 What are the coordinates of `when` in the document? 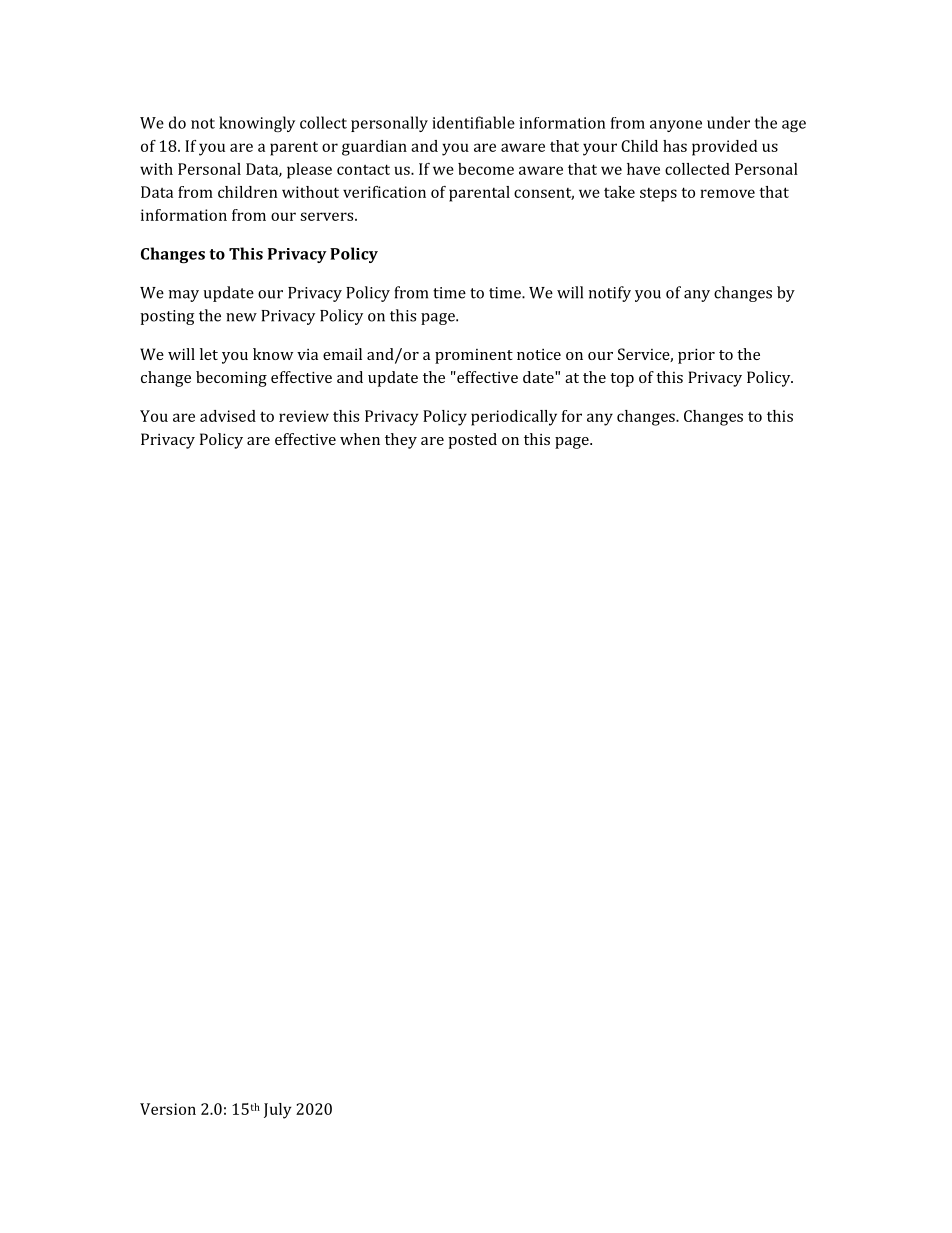 It's located at (360, 439).
